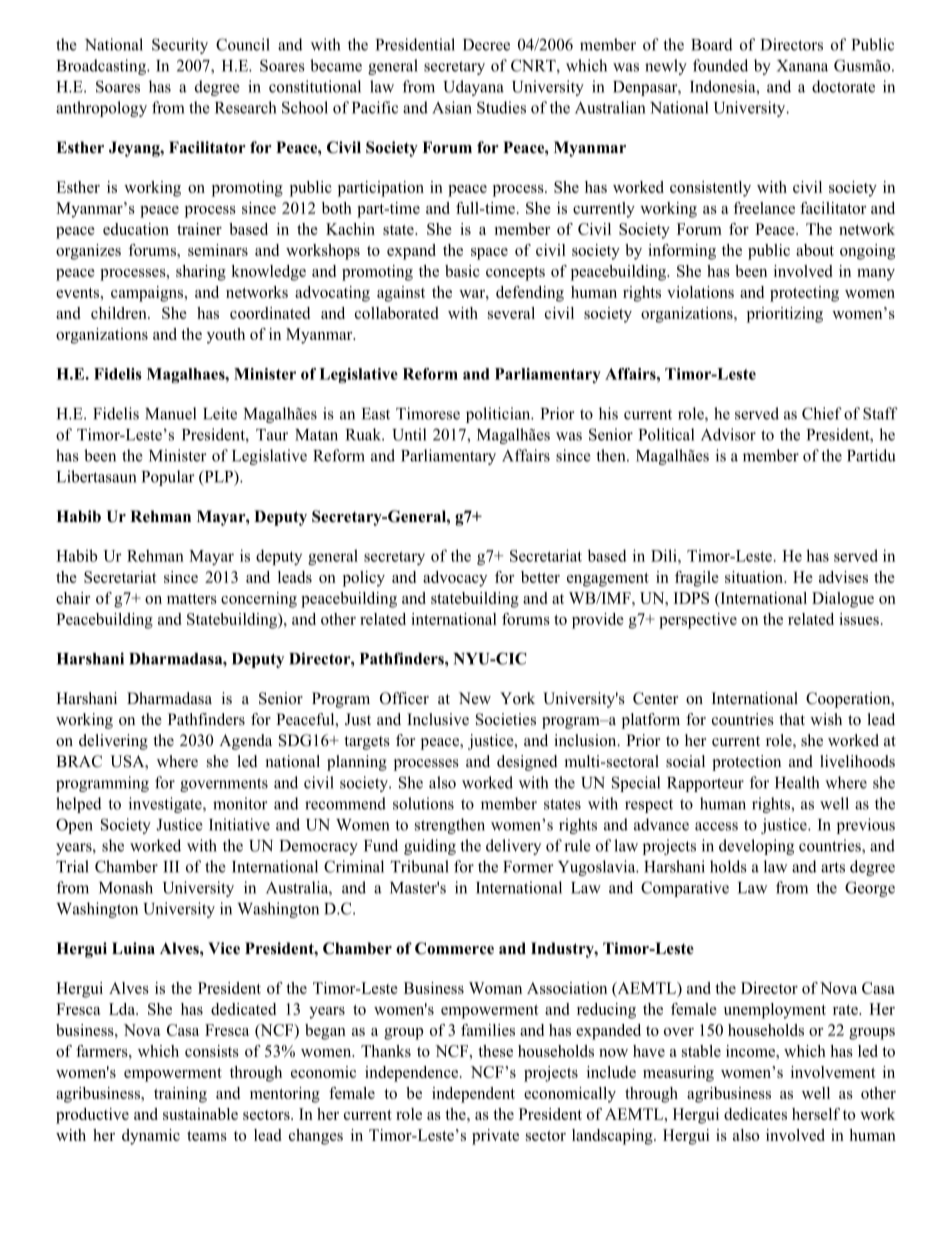 The width and height of the screenshot is (952, 1233). I want to click on sharing, so click(201, 273).
